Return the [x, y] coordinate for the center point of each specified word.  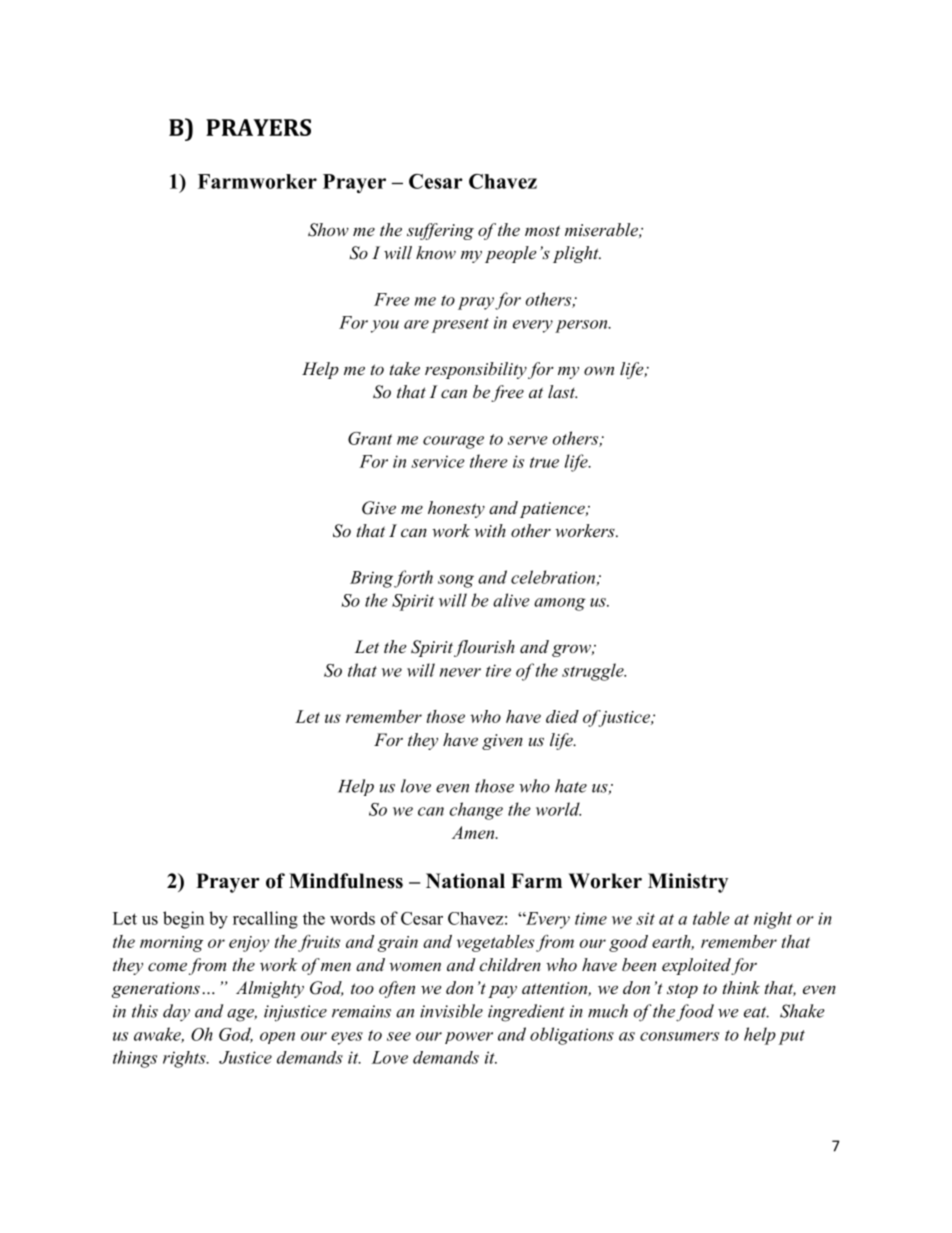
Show [328, 230]
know [436, 252]
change [476, 811]
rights [185, 1059]
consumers [679, 1036]
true [544, 462]
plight [577, 254]
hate [571, 786]
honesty [456, 509]
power [469, 1038]
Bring [371, 579]
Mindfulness [346, 881]
